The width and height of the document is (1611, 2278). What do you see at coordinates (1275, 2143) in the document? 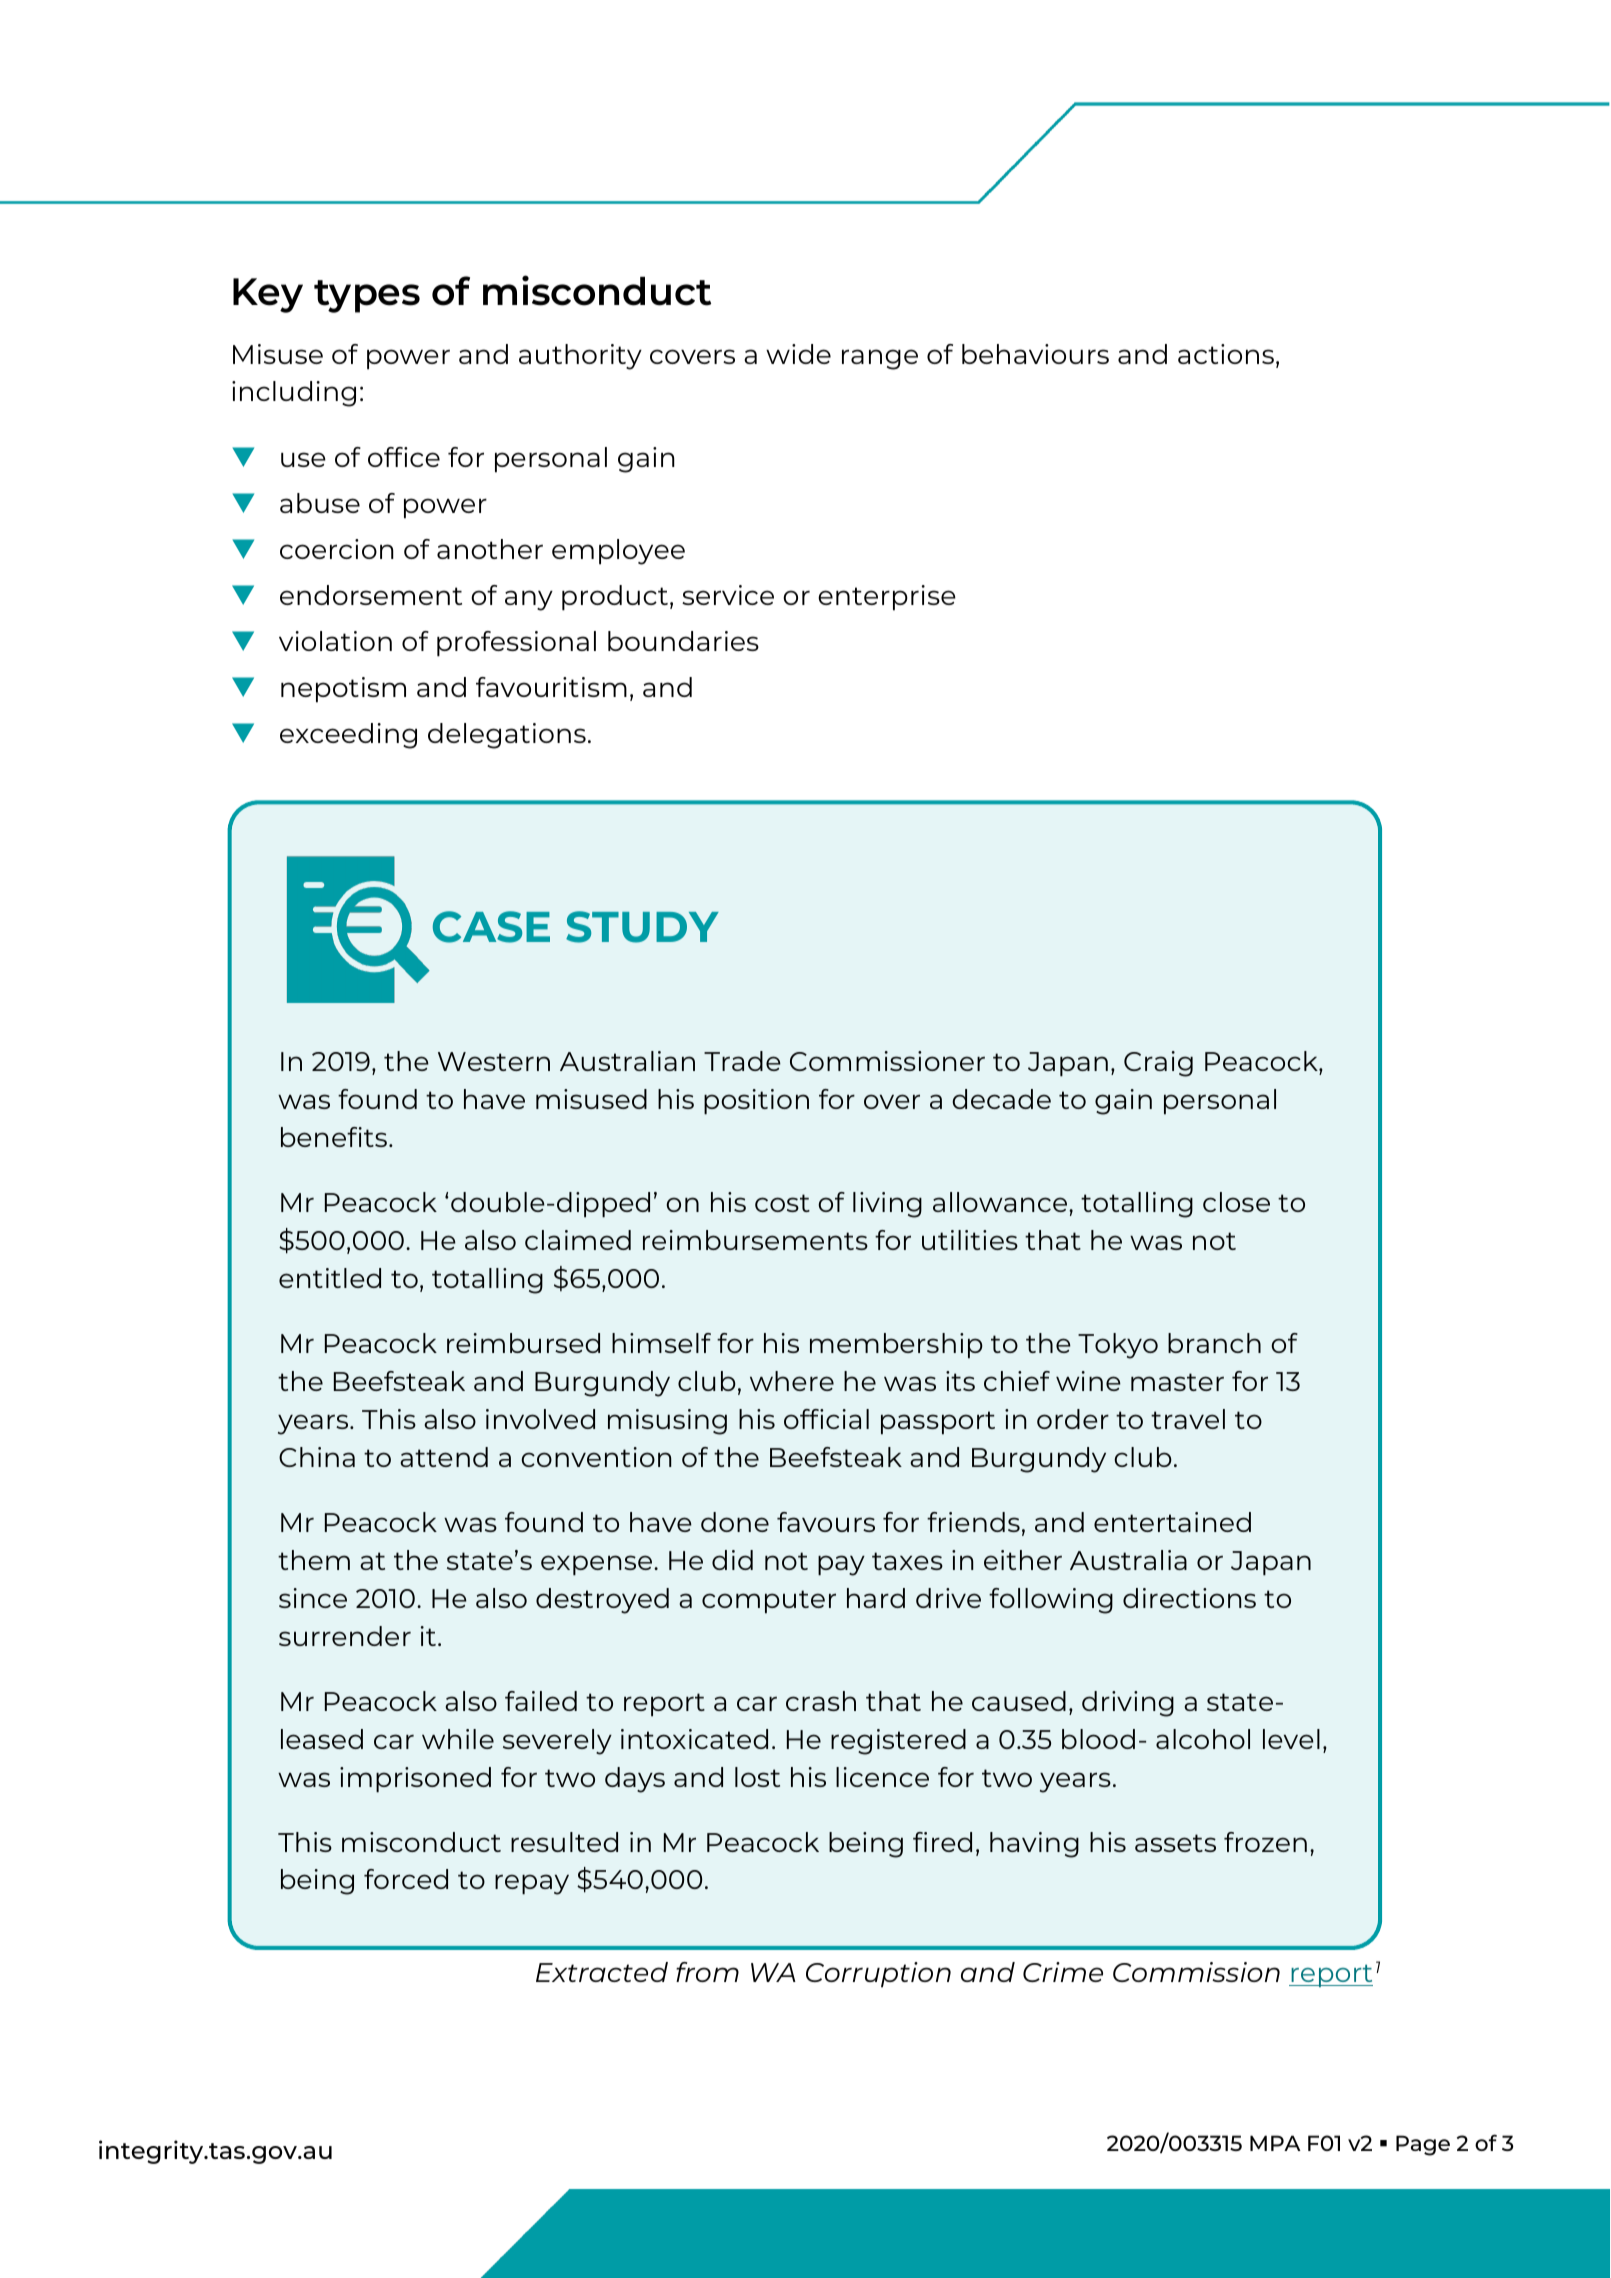
I see `MPA` at bounding box center [1275, 2143].
